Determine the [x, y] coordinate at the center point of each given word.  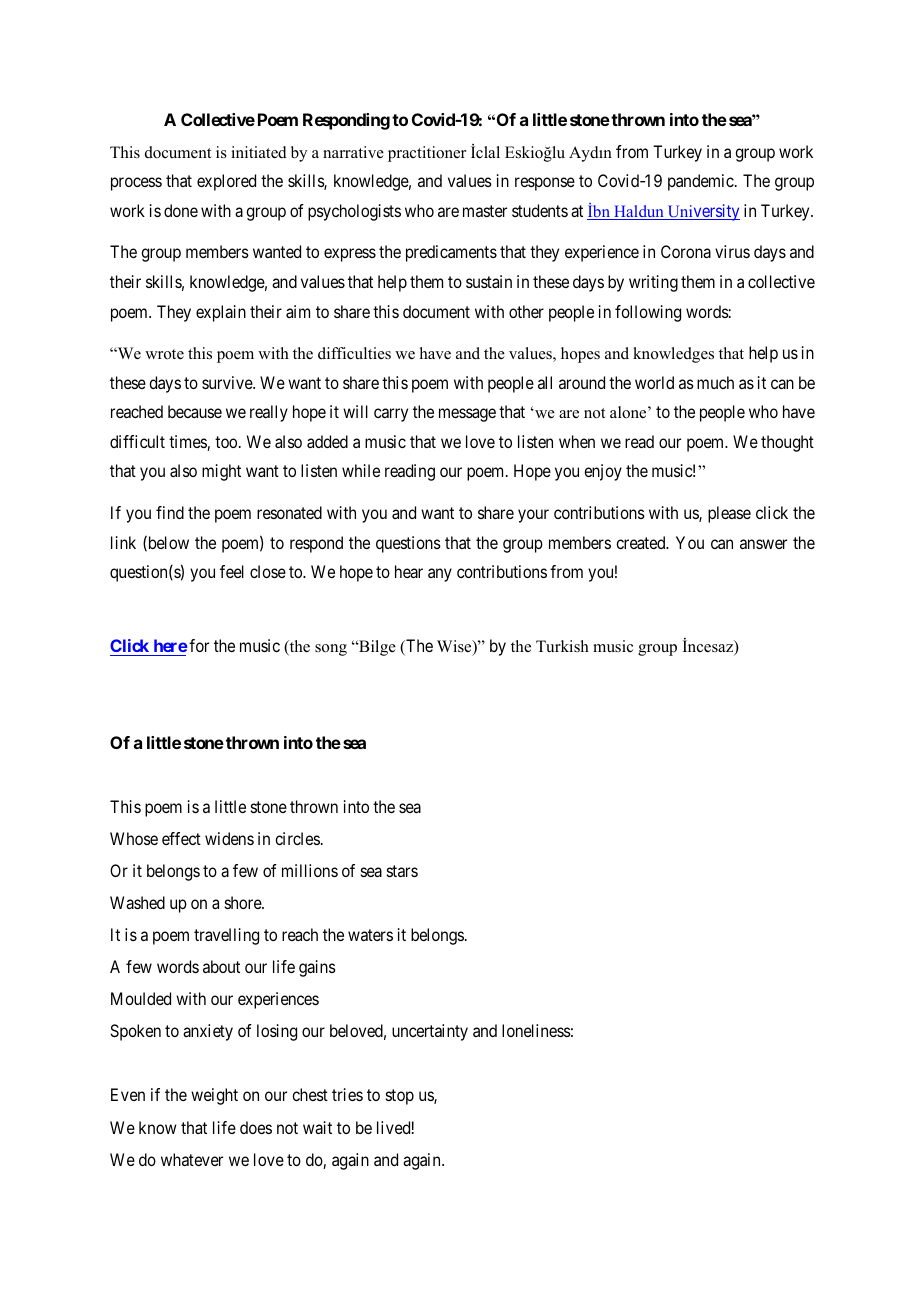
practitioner [427, 154]
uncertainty [430, 1032]
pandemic [701, 182]
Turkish [562, 646]
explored [226, 182]
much [715, 382]
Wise [455, 647]
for [199, 645]
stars [402, 871]
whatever [192, 1159]
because [195, 411]
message [467, 415]
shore [244, 902]
